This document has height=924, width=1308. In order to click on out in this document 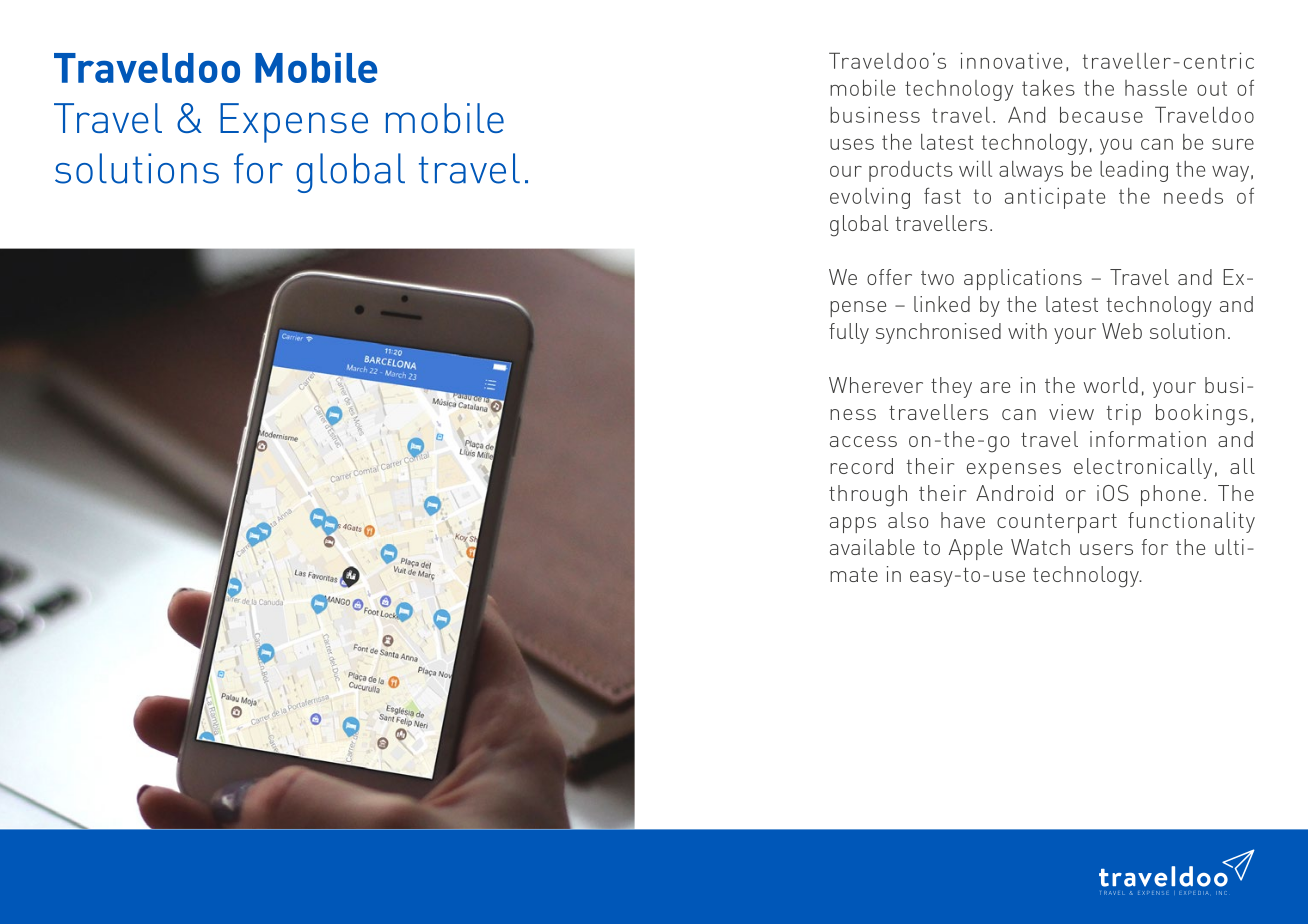, I will do `click(1212, 88)`.
